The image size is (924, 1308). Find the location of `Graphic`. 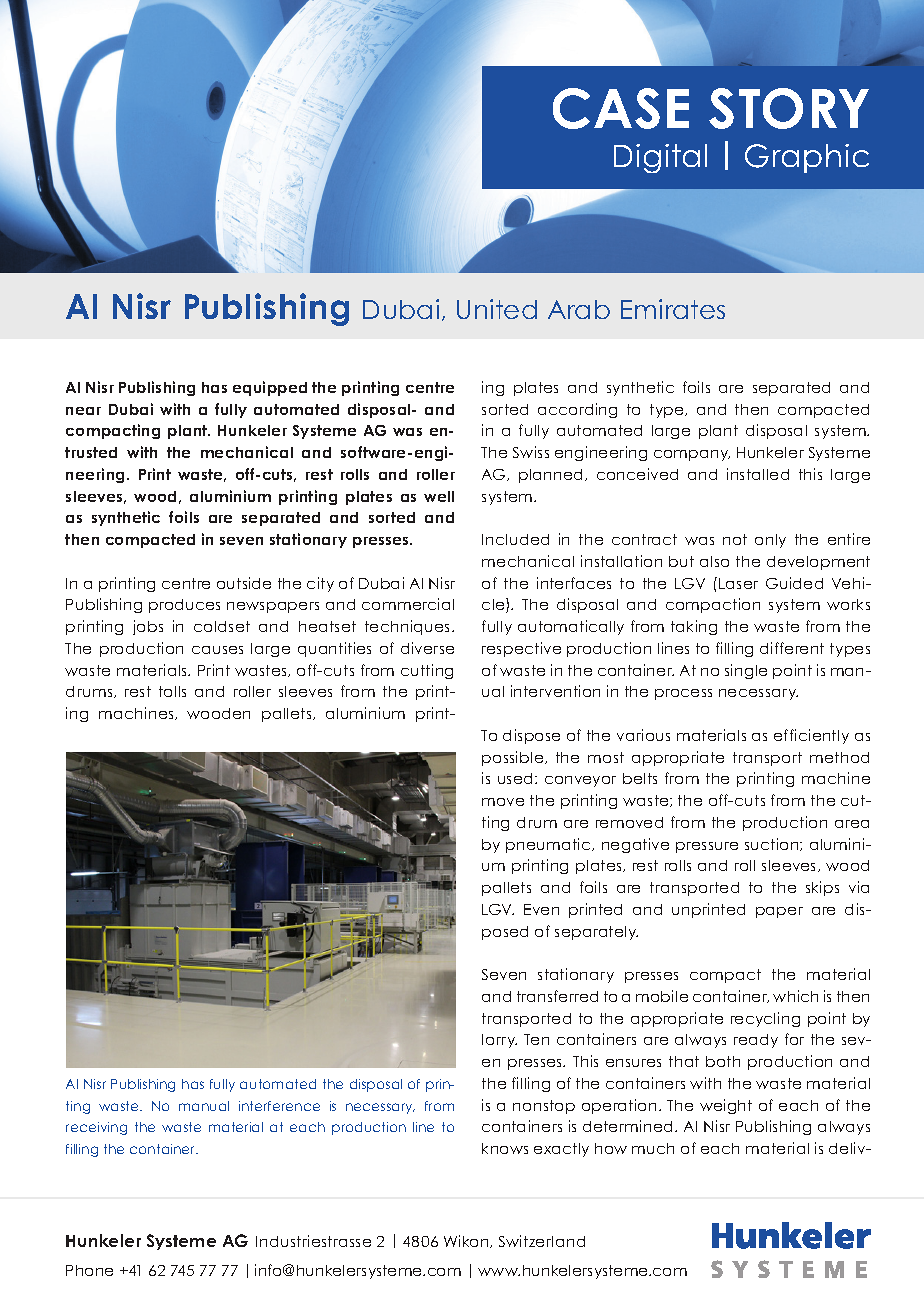

Graphic is located at coordinates (807, 158).
